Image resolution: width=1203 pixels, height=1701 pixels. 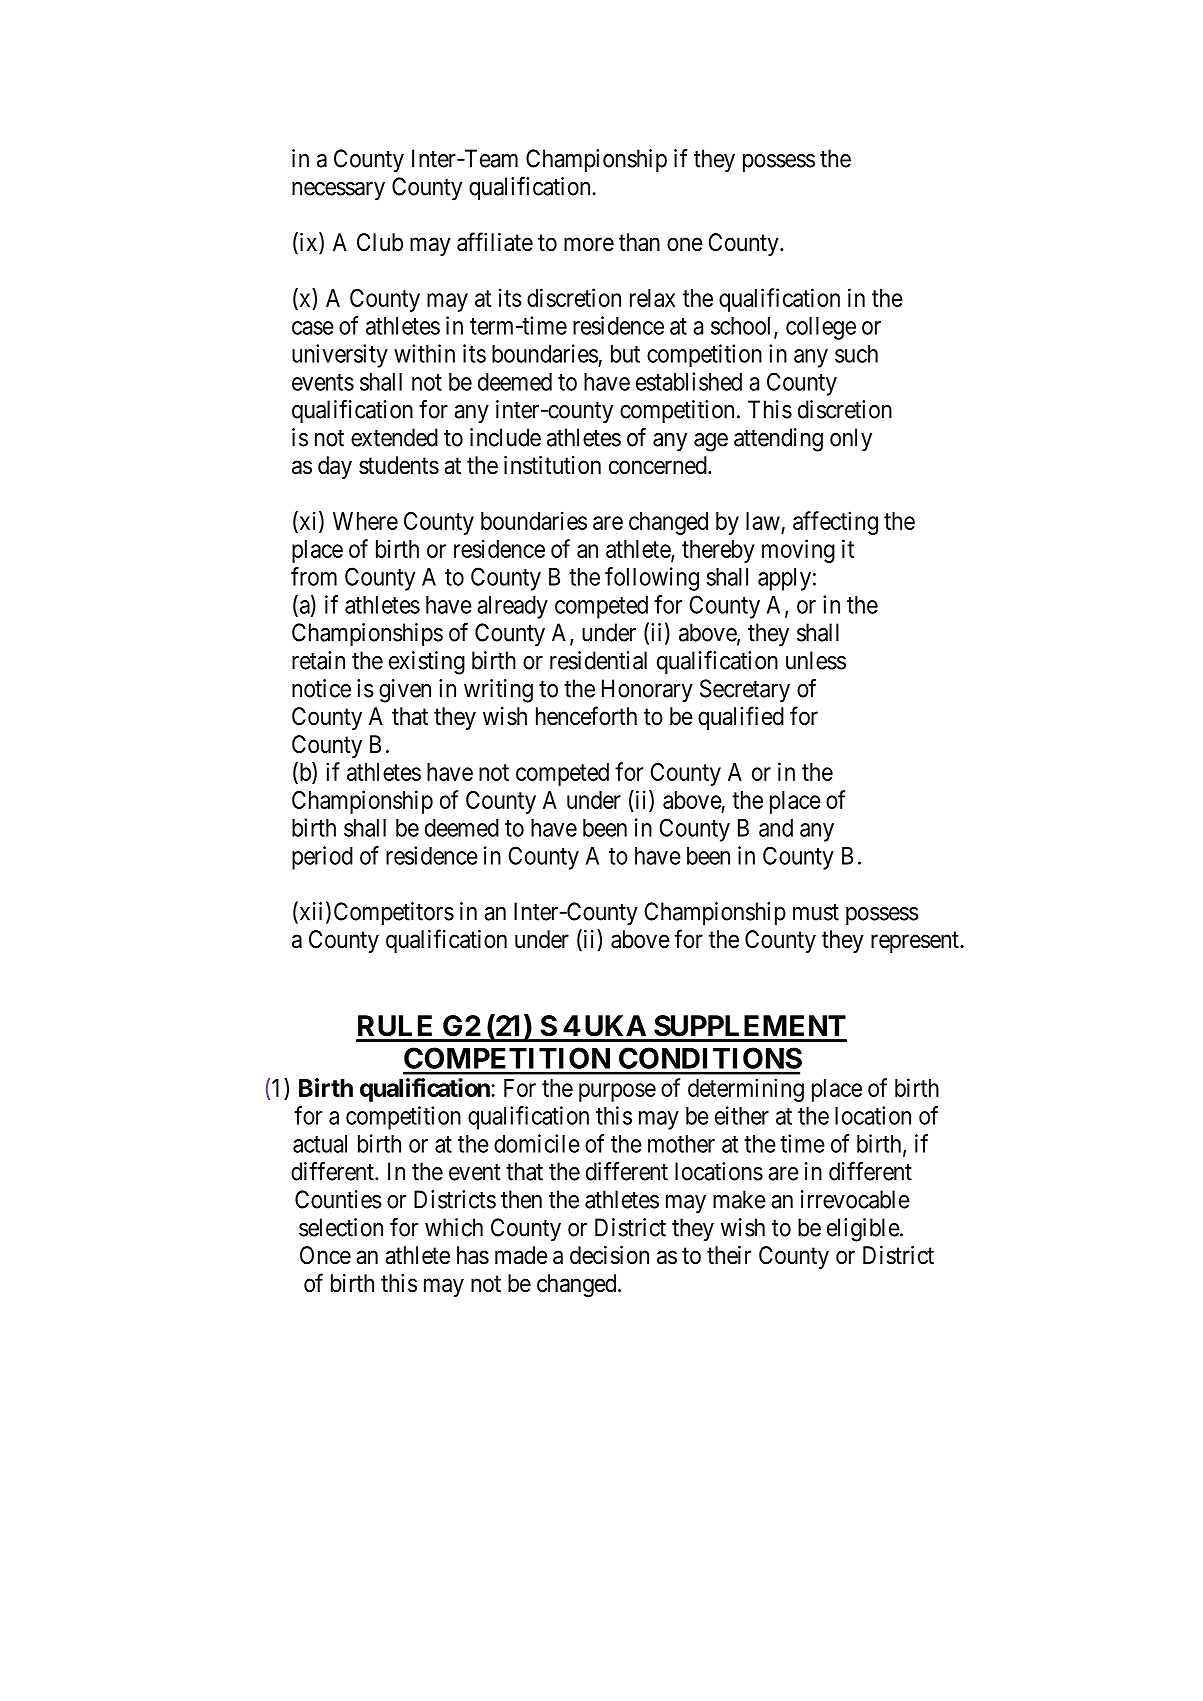 What do you see at coordinates (380, 242) in the page?
I see `Club` at bounding box center [380, 242].
